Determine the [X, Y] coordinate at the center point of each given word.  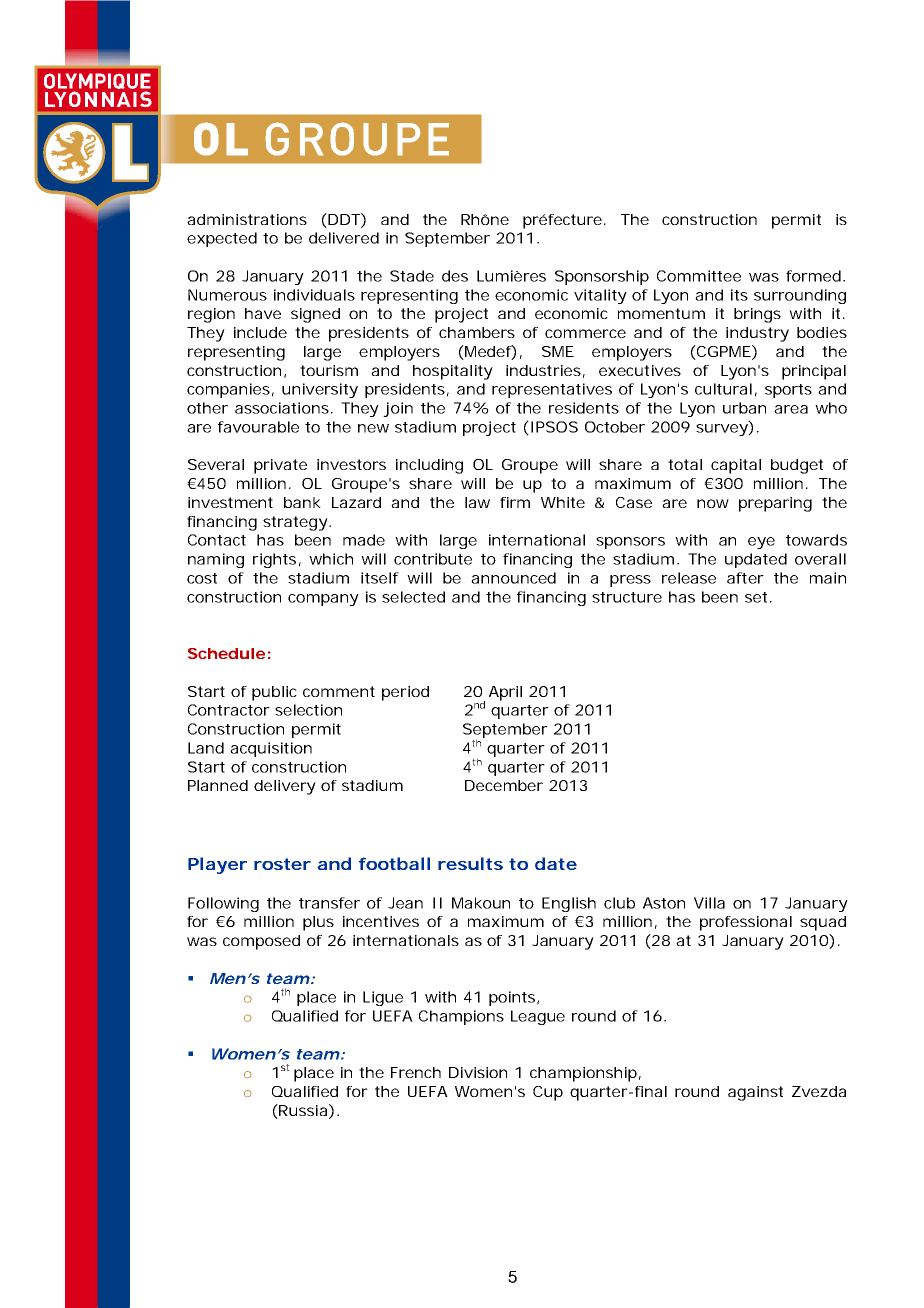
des [455, 276]
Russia [302, 1111]
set [758, 597]
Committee [699, 276]
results [470, 863]
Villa [709, 903]
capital [736, 466]
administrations [247, 219]
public [274, 693]
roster [282, 864]
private [280, 466]
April [505, 693]
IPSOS [553, 428]
